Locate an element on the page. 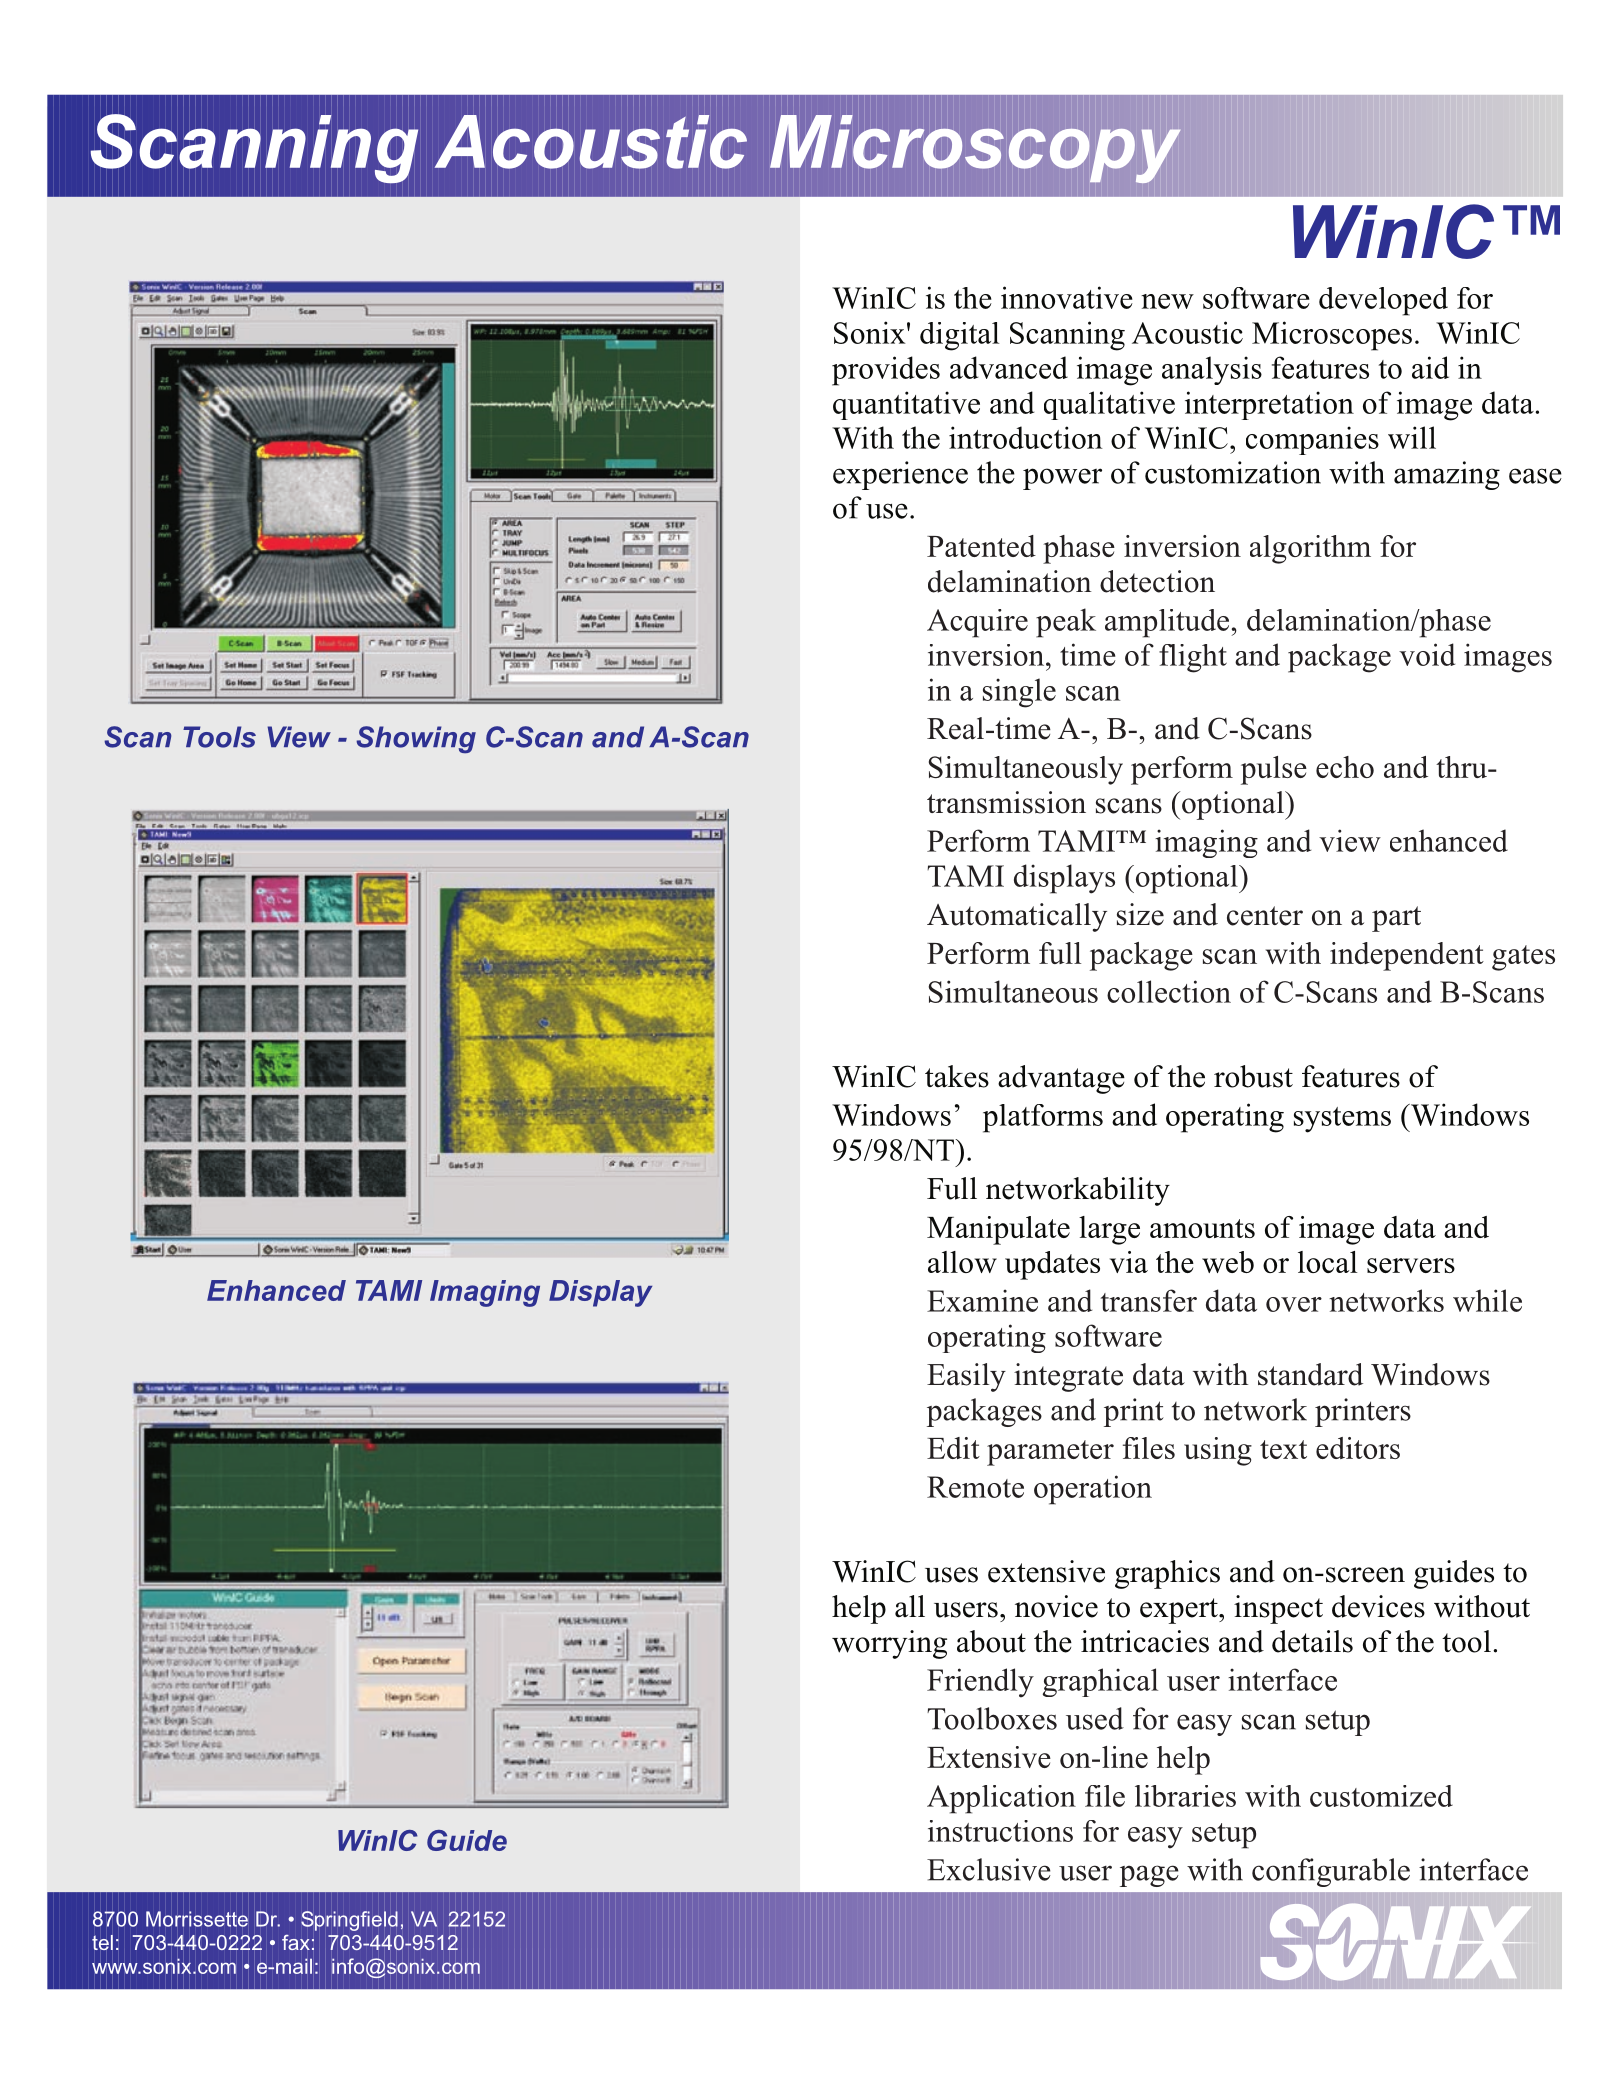 The height and width of the page is (2084, 1610). allow is located at coordinates (962, 1262).
